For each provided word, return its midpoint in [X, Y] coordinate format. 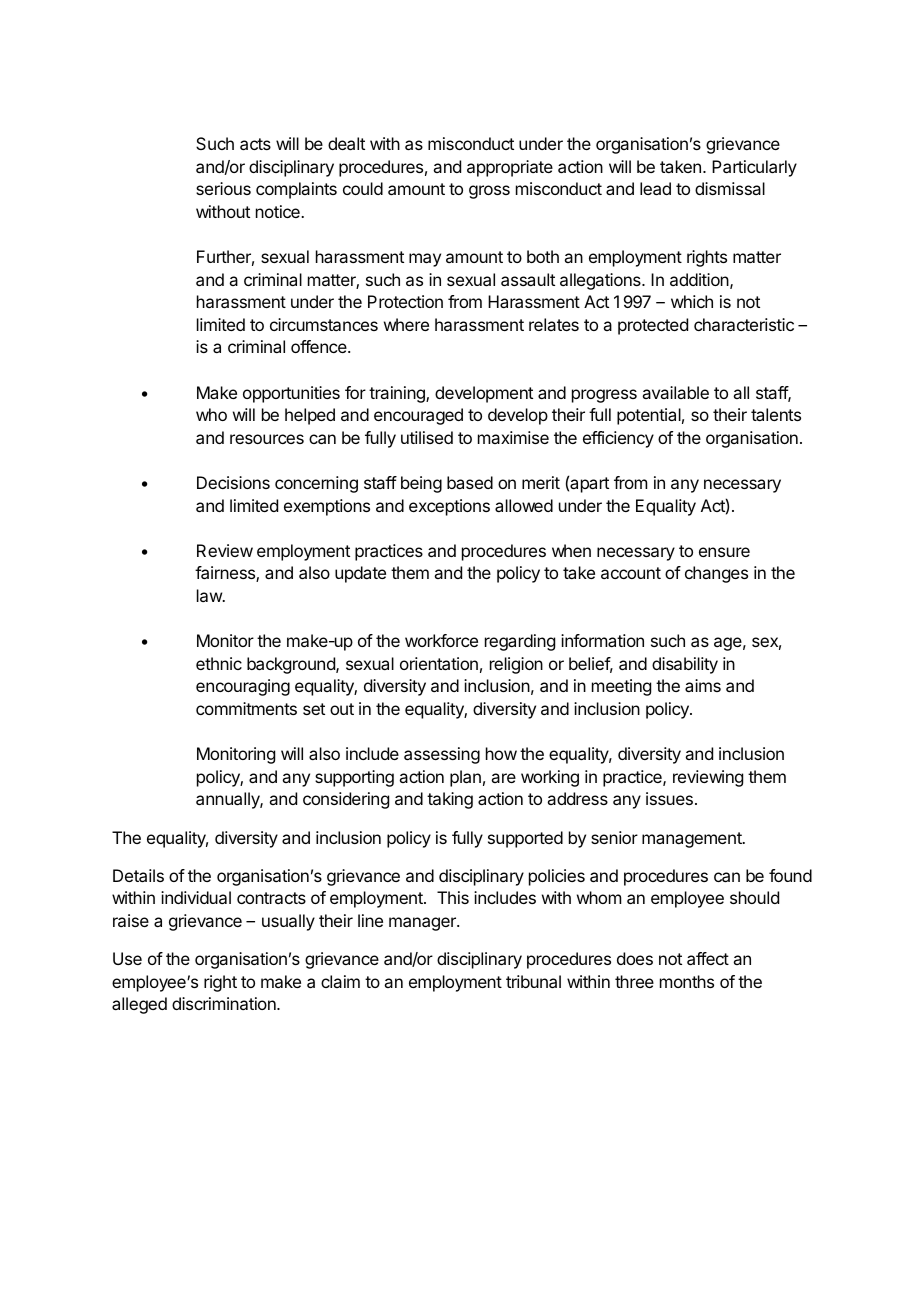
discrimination [225, 1003]
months [687, 981]
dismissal [730, 188]
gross [489, 192]
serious [223, 188]
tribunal [533, 981]
